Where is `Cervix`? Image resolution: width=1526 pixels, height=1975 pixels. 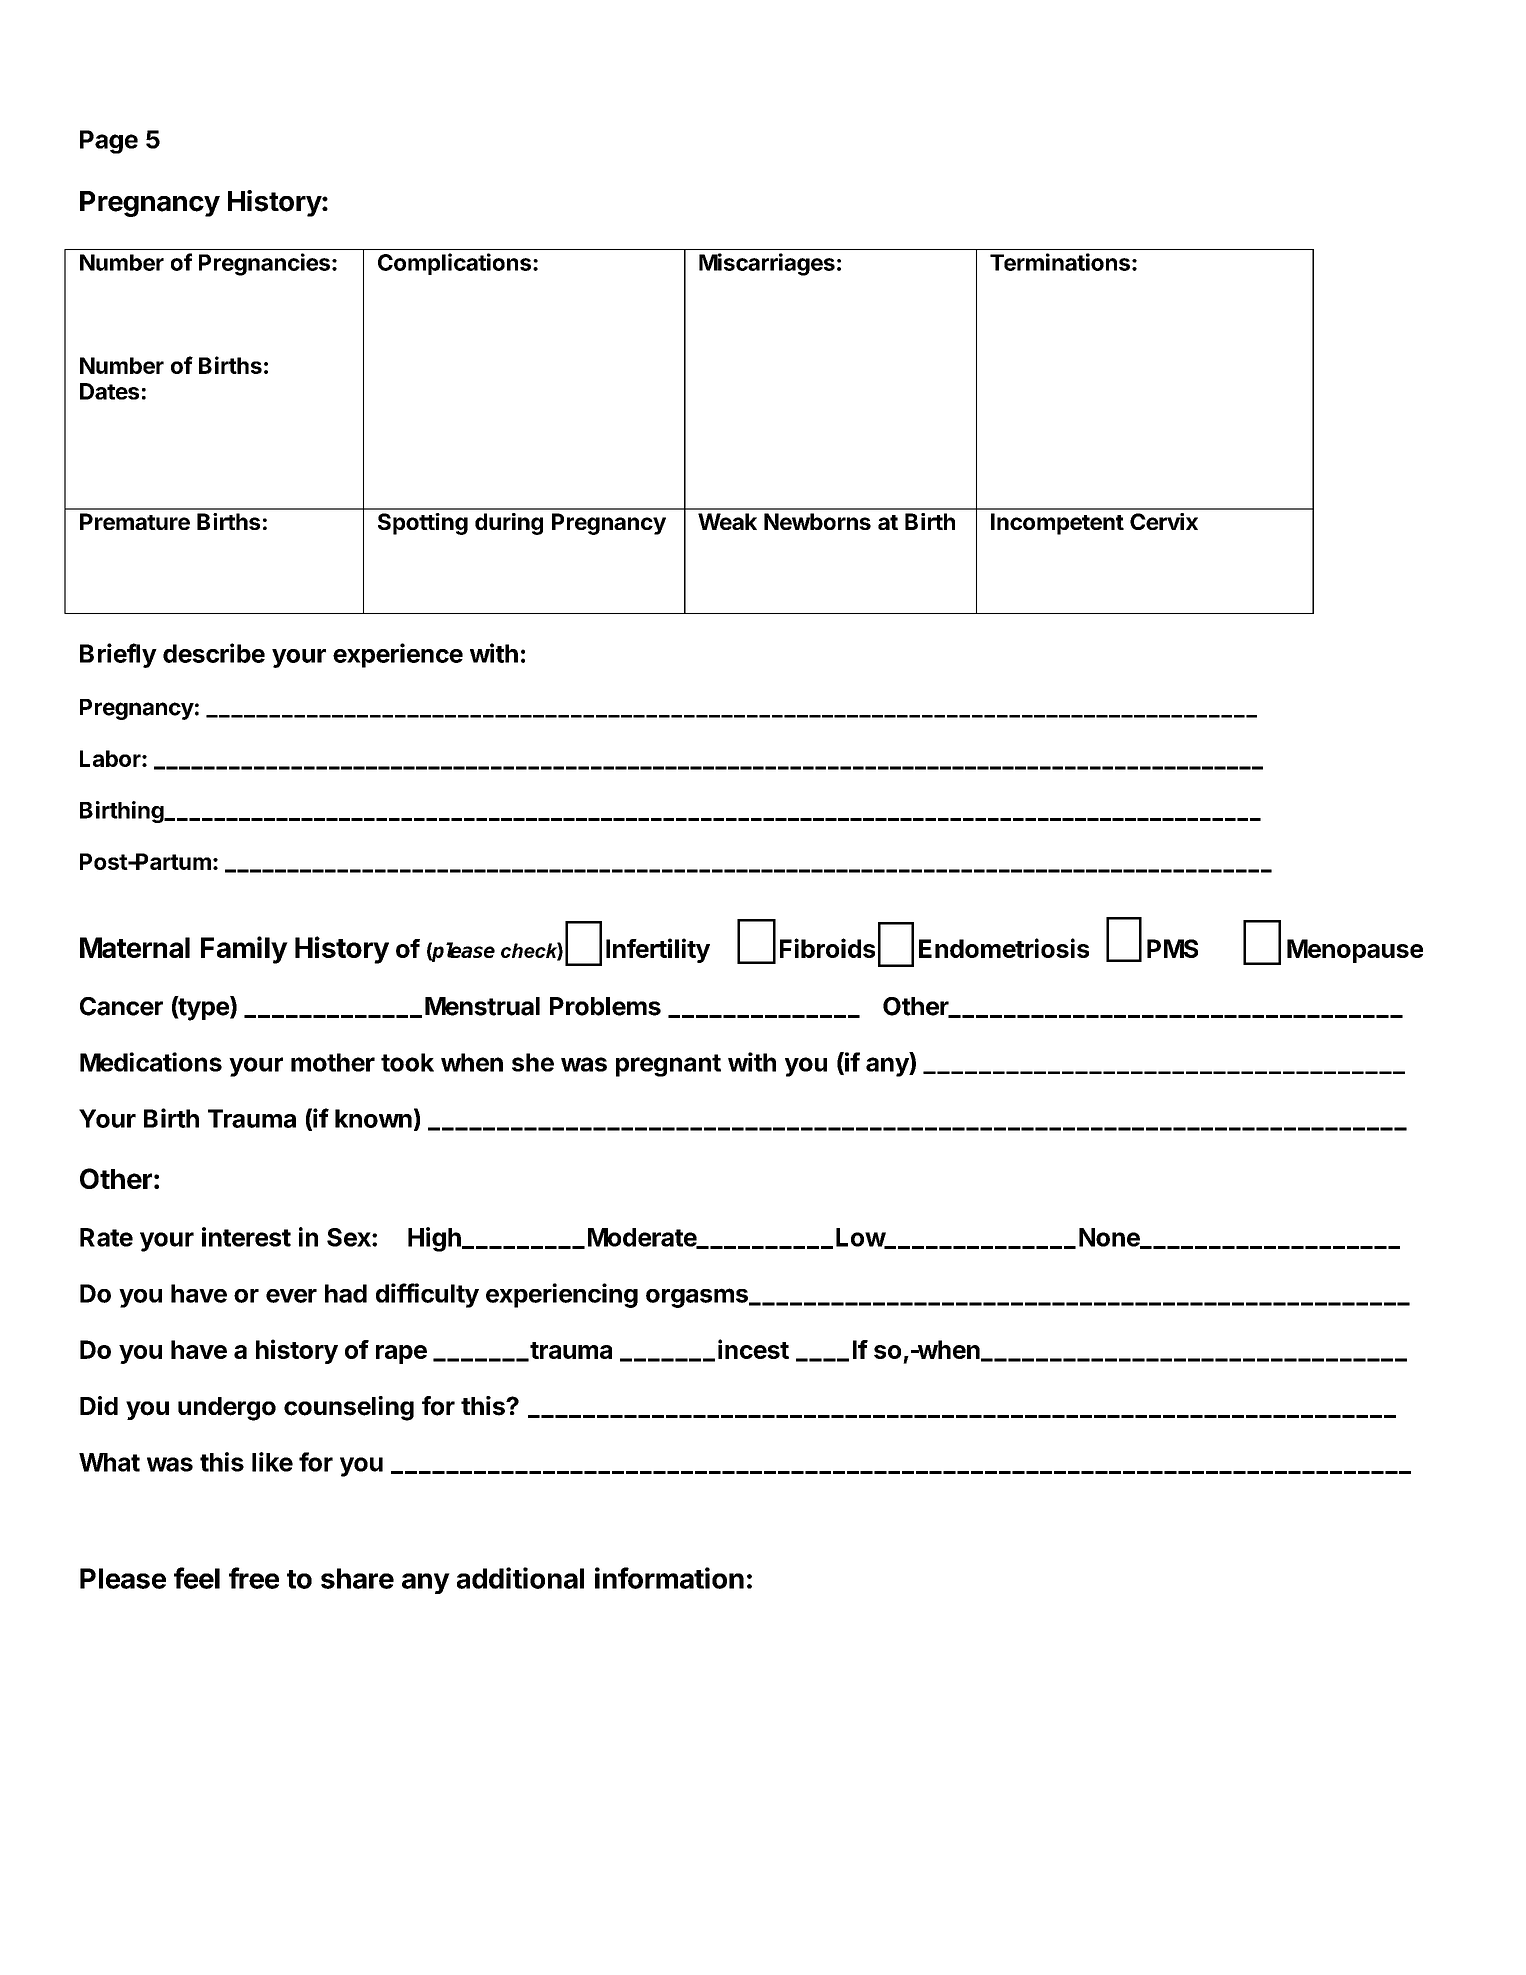
Cervix is located at coordinates (1164, 521).
